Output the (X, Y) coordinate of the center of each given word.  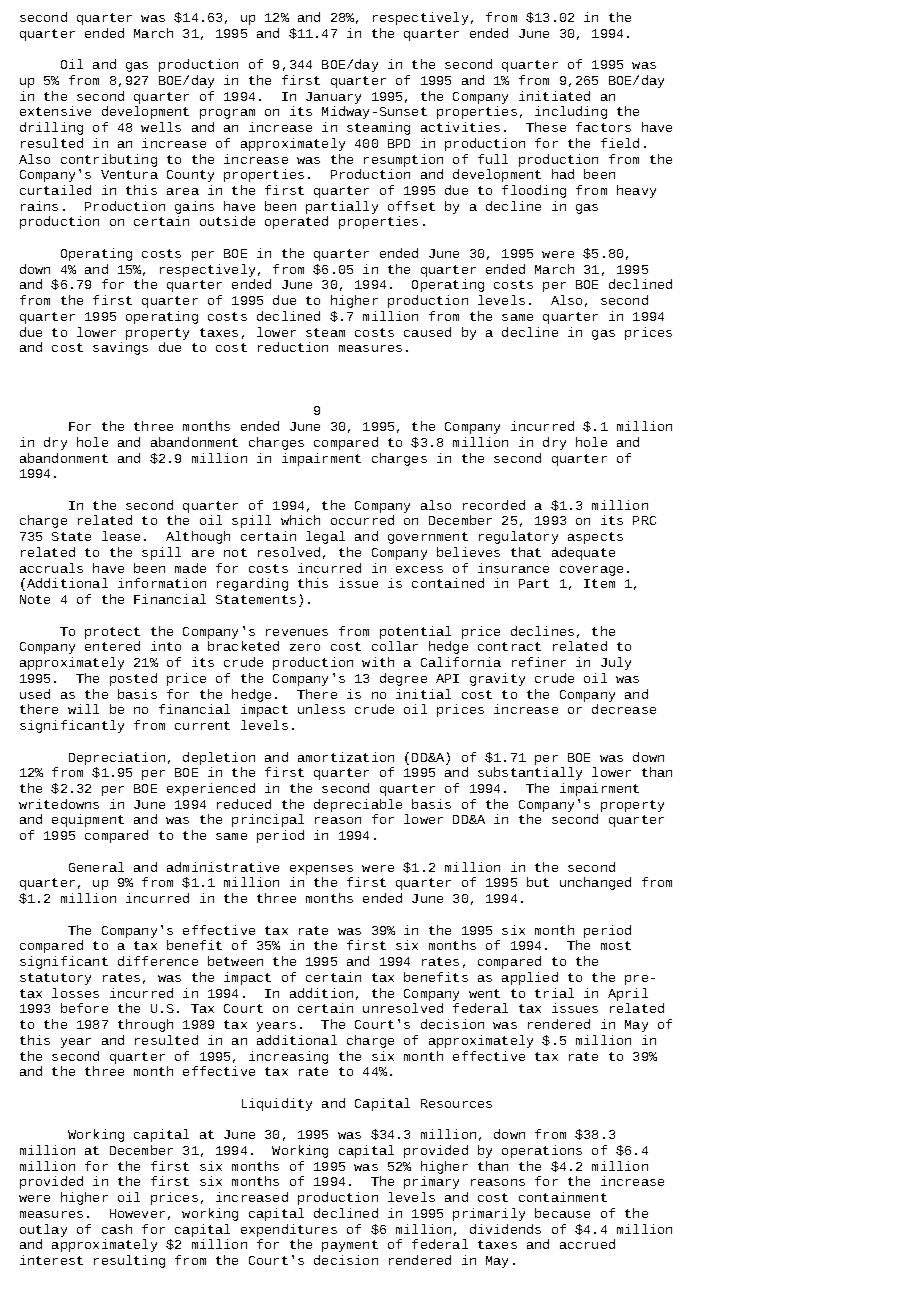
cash (117, 1229)
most (616, 945)
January (333, 98)
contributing (109, 160)
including (571, 112)
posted (133, 679)
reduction (293, 347)
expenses (321, 870)
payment (350, 1246)
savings (120, 348)
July (616, 663)
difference (158, 961)
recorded (494, 505)
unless (321, 709)
